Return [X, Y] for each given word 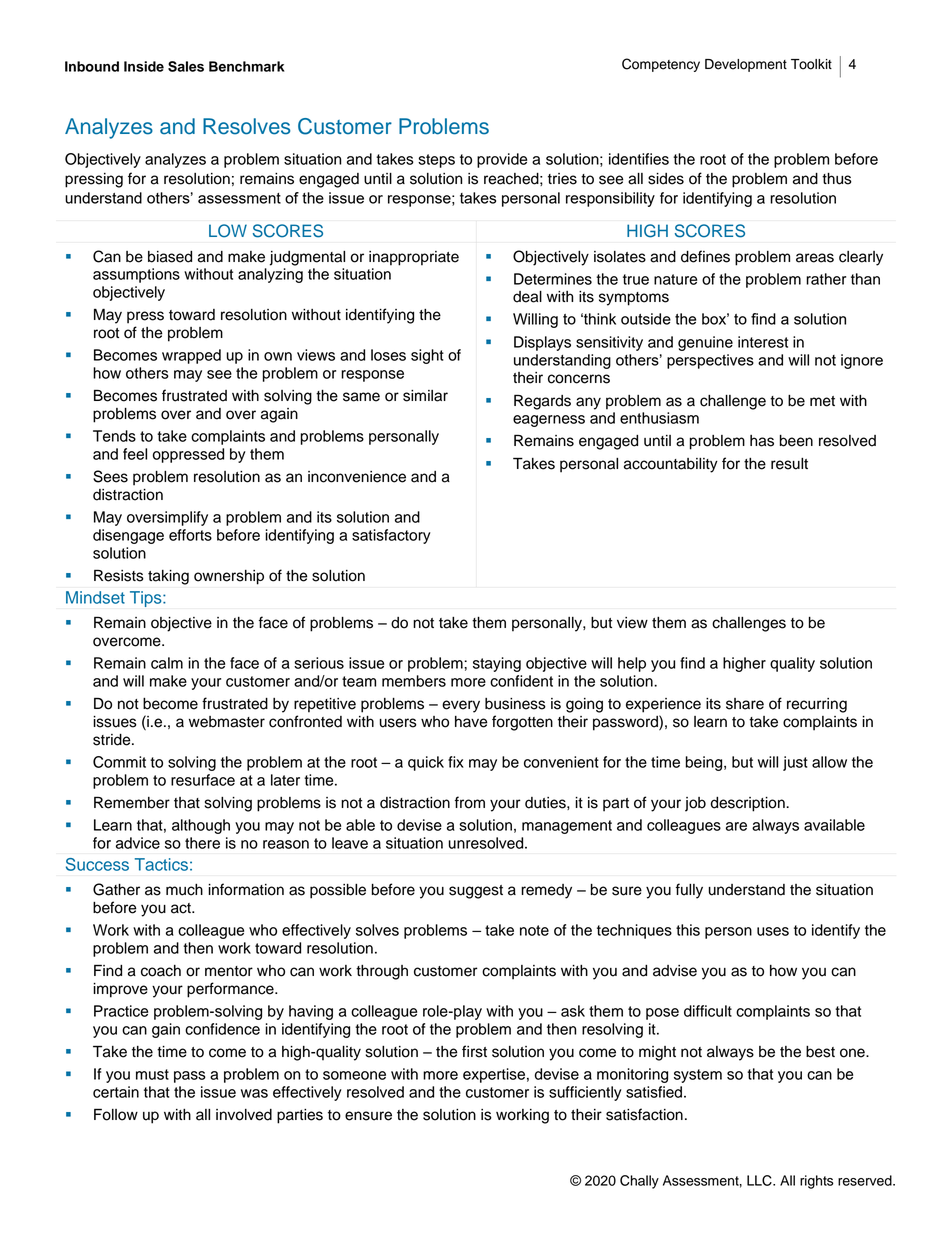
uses [773, 931]
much [184, 890]
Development [746, 65]
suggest [476, 892]
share [745, 704]
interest [763, 342]
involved [244, 1115]
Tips [147, 599]
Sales [186, 66]
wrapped [191, 356]
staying [497, 664]
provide [502, 160]
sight [427, 356]
